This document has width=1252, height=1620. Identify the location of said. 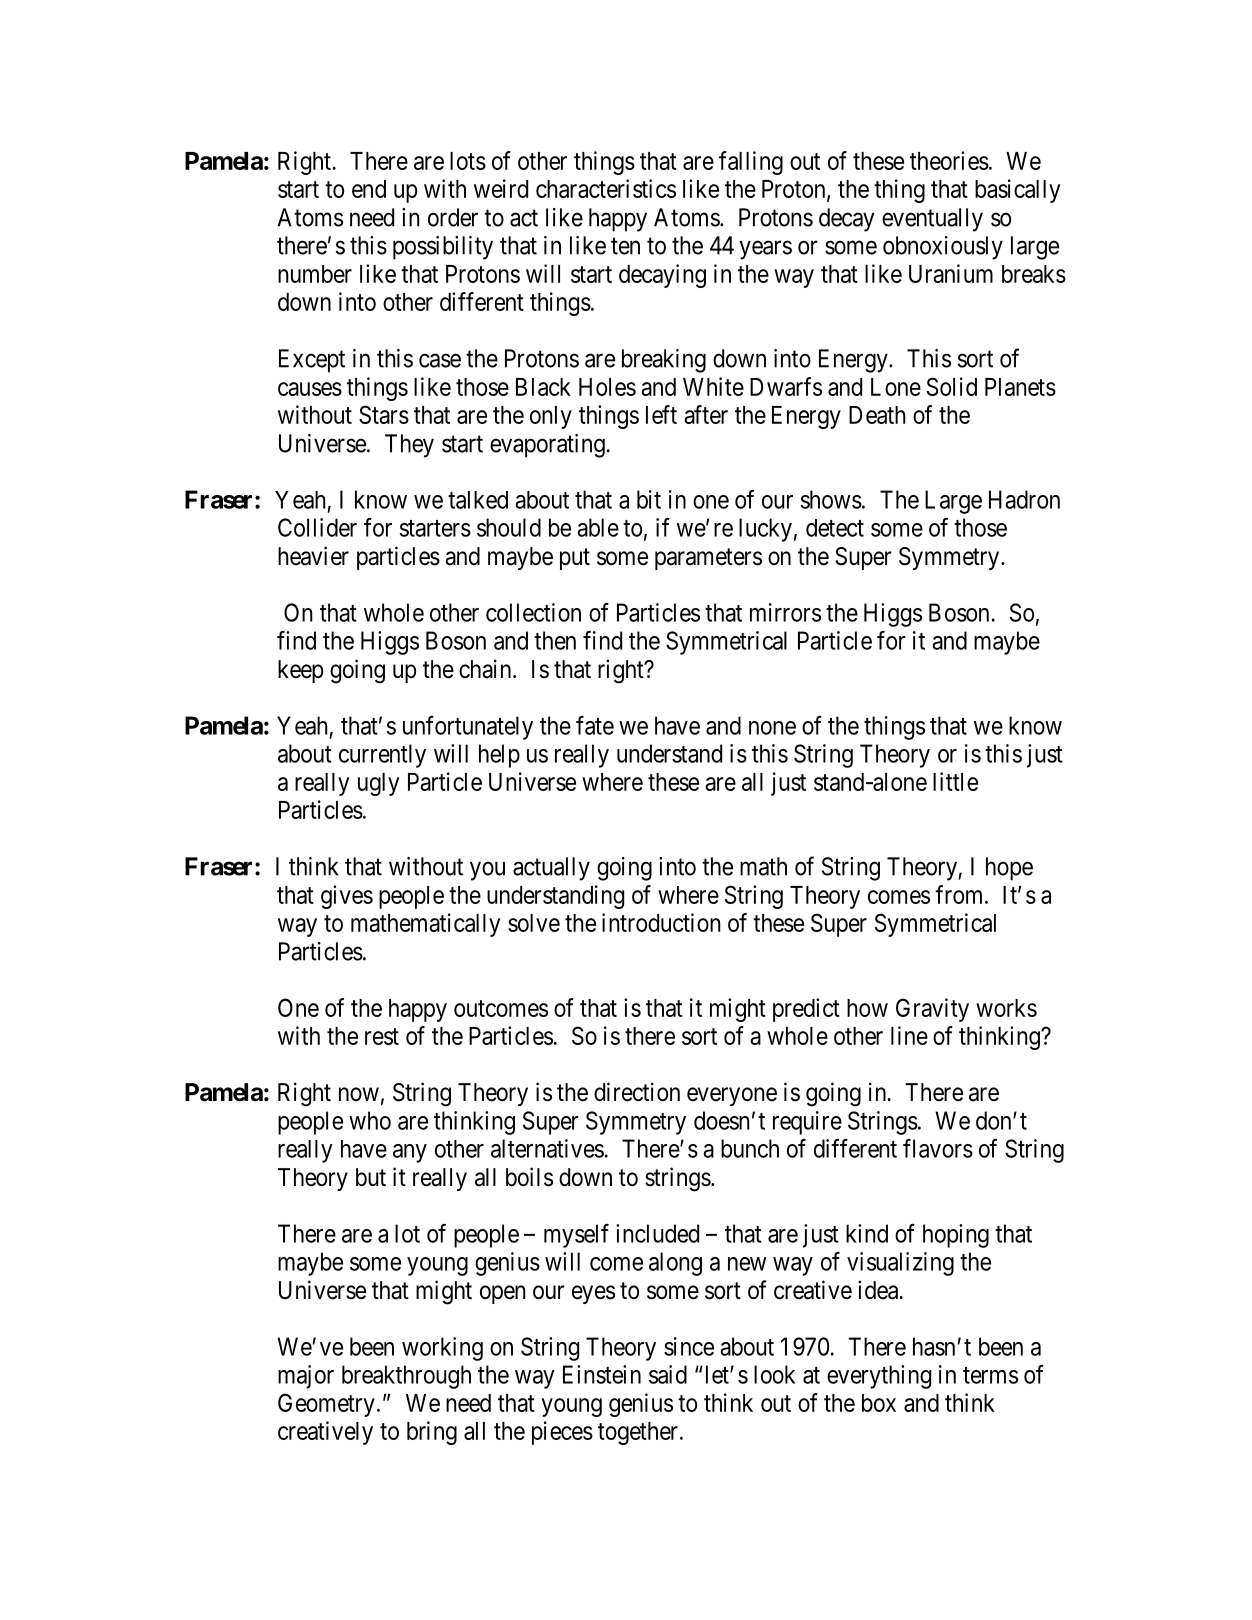
(668, 1374).
